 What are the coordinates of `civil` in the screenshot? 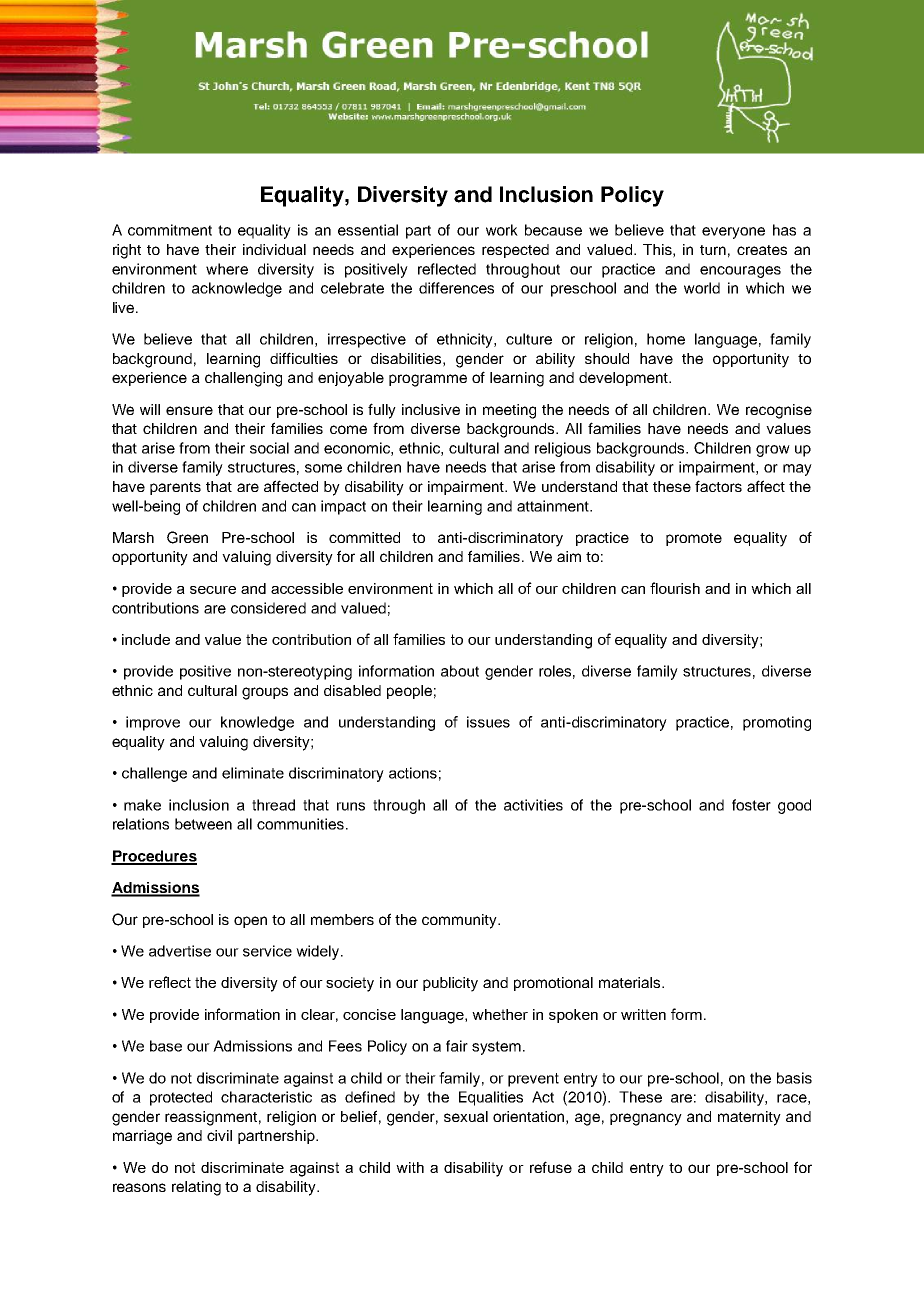 It's located at (219, 1135).
